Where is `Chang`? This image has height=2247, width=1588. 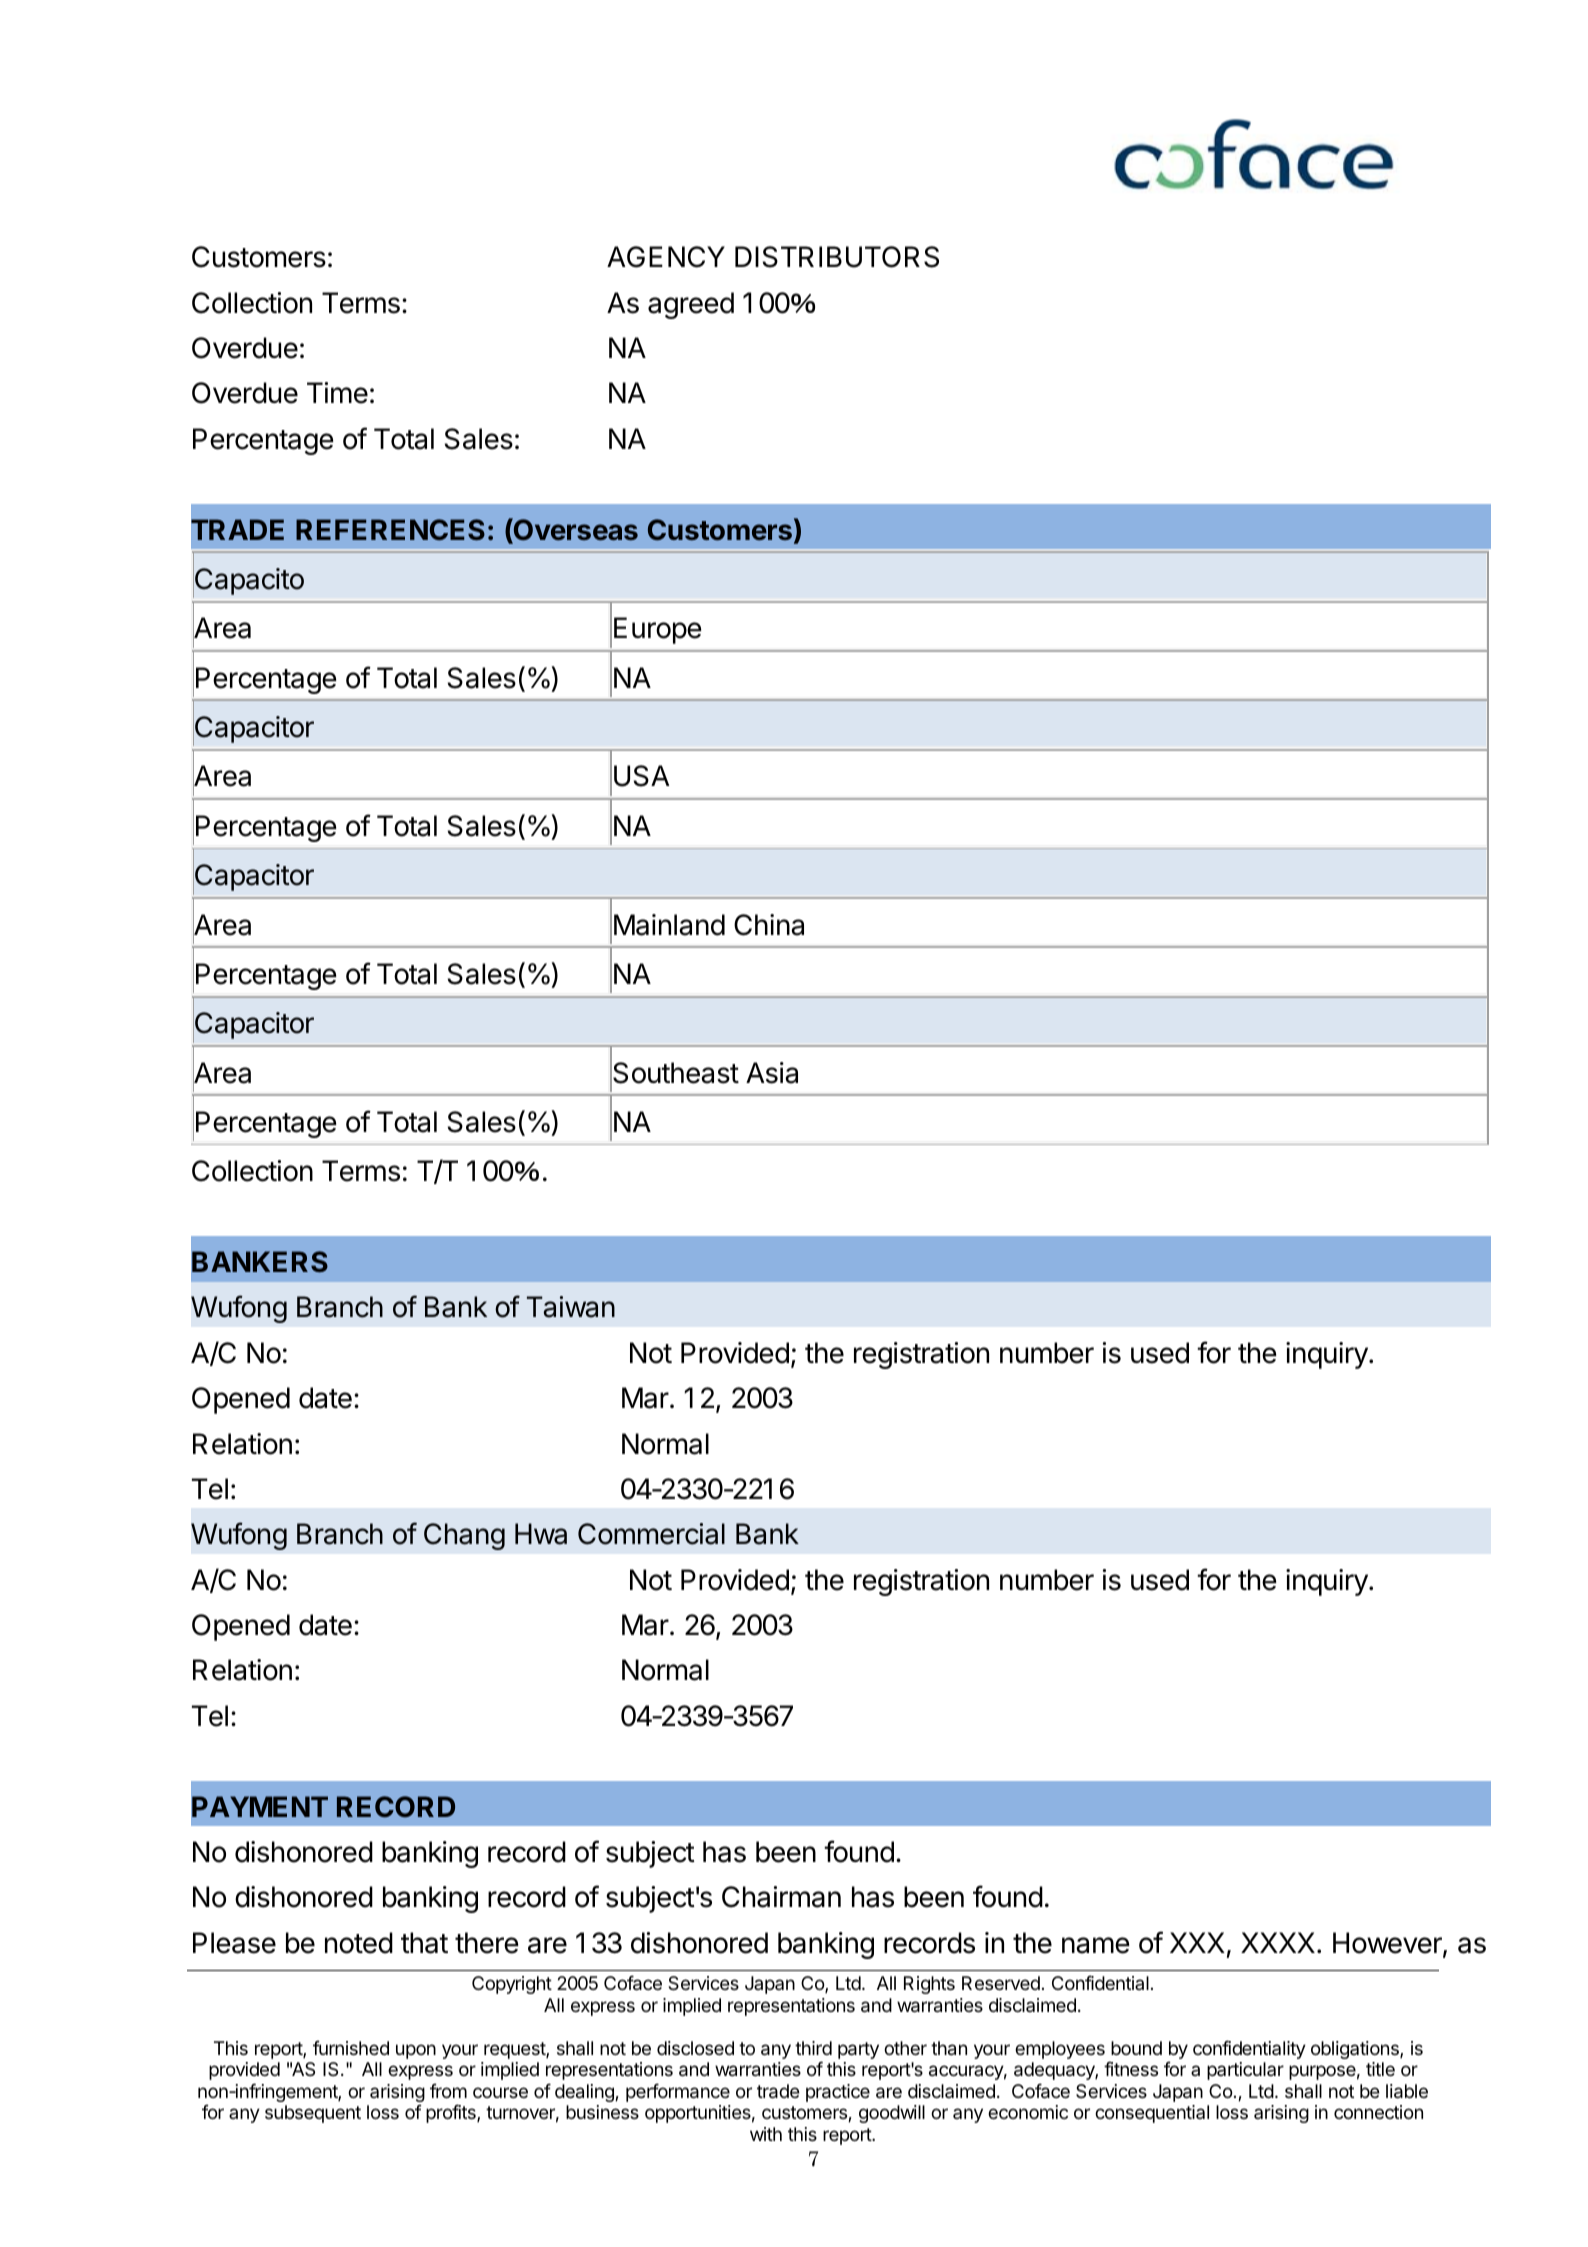
Chang is located at coordinates (464, 1536).
